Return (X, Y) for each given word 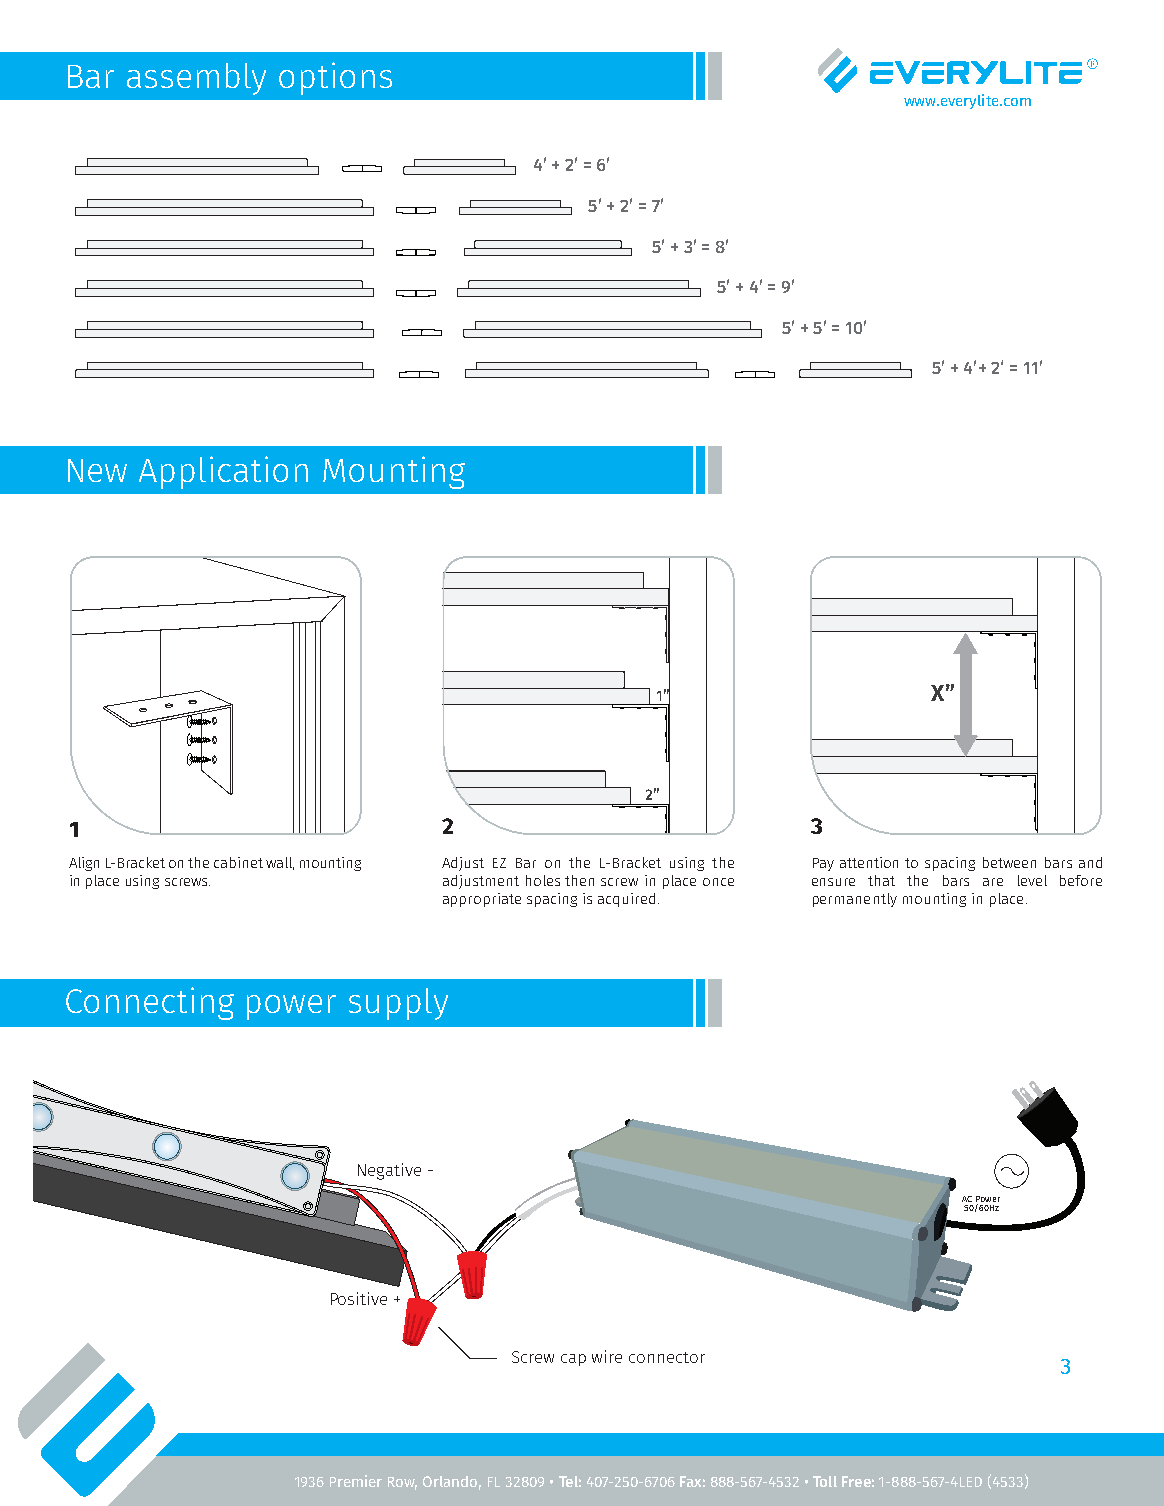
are (993, 882)
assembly (196, 79)
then (579, 880)
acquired (626, 900)
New (97, 470)
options (335, 78)
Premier (356, 1481)
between (1009, 862)
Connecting (150, 1003)
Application (223, 472)
